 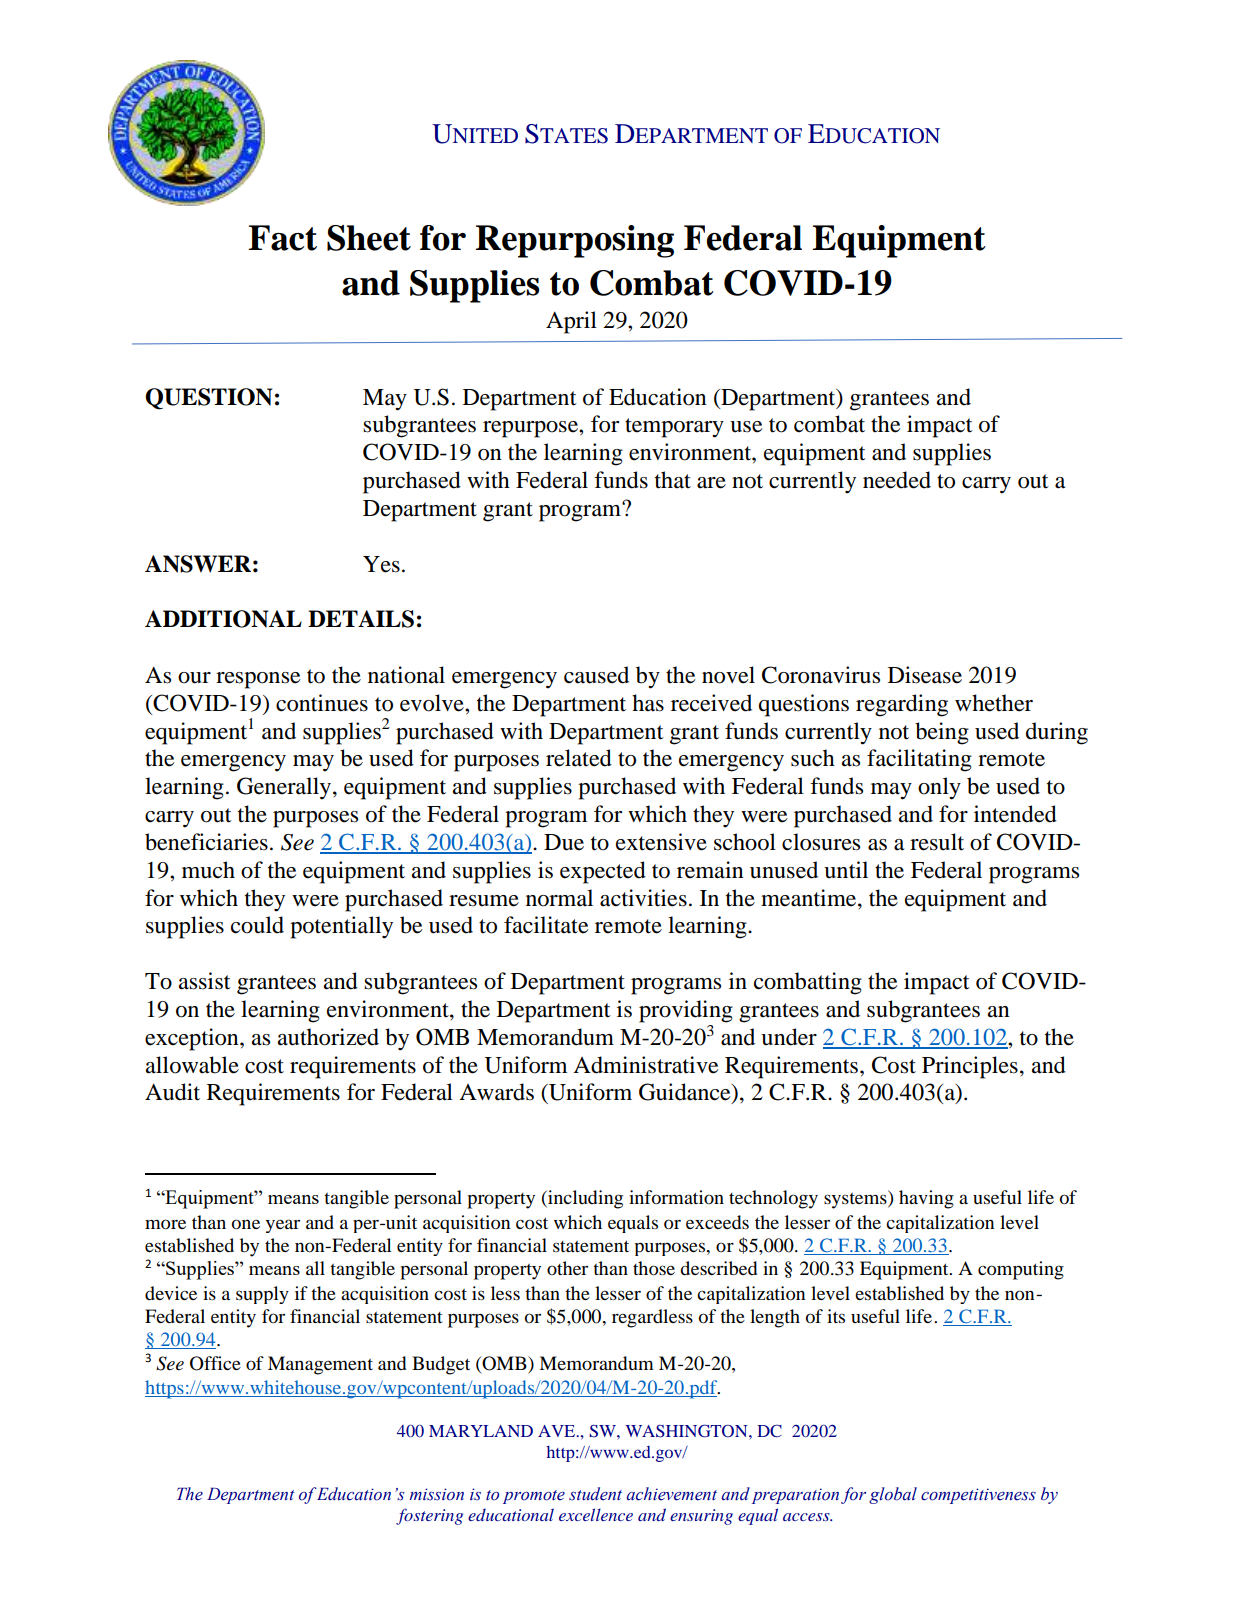 I want to click on Repurposing, so click(x=575, y=241).
